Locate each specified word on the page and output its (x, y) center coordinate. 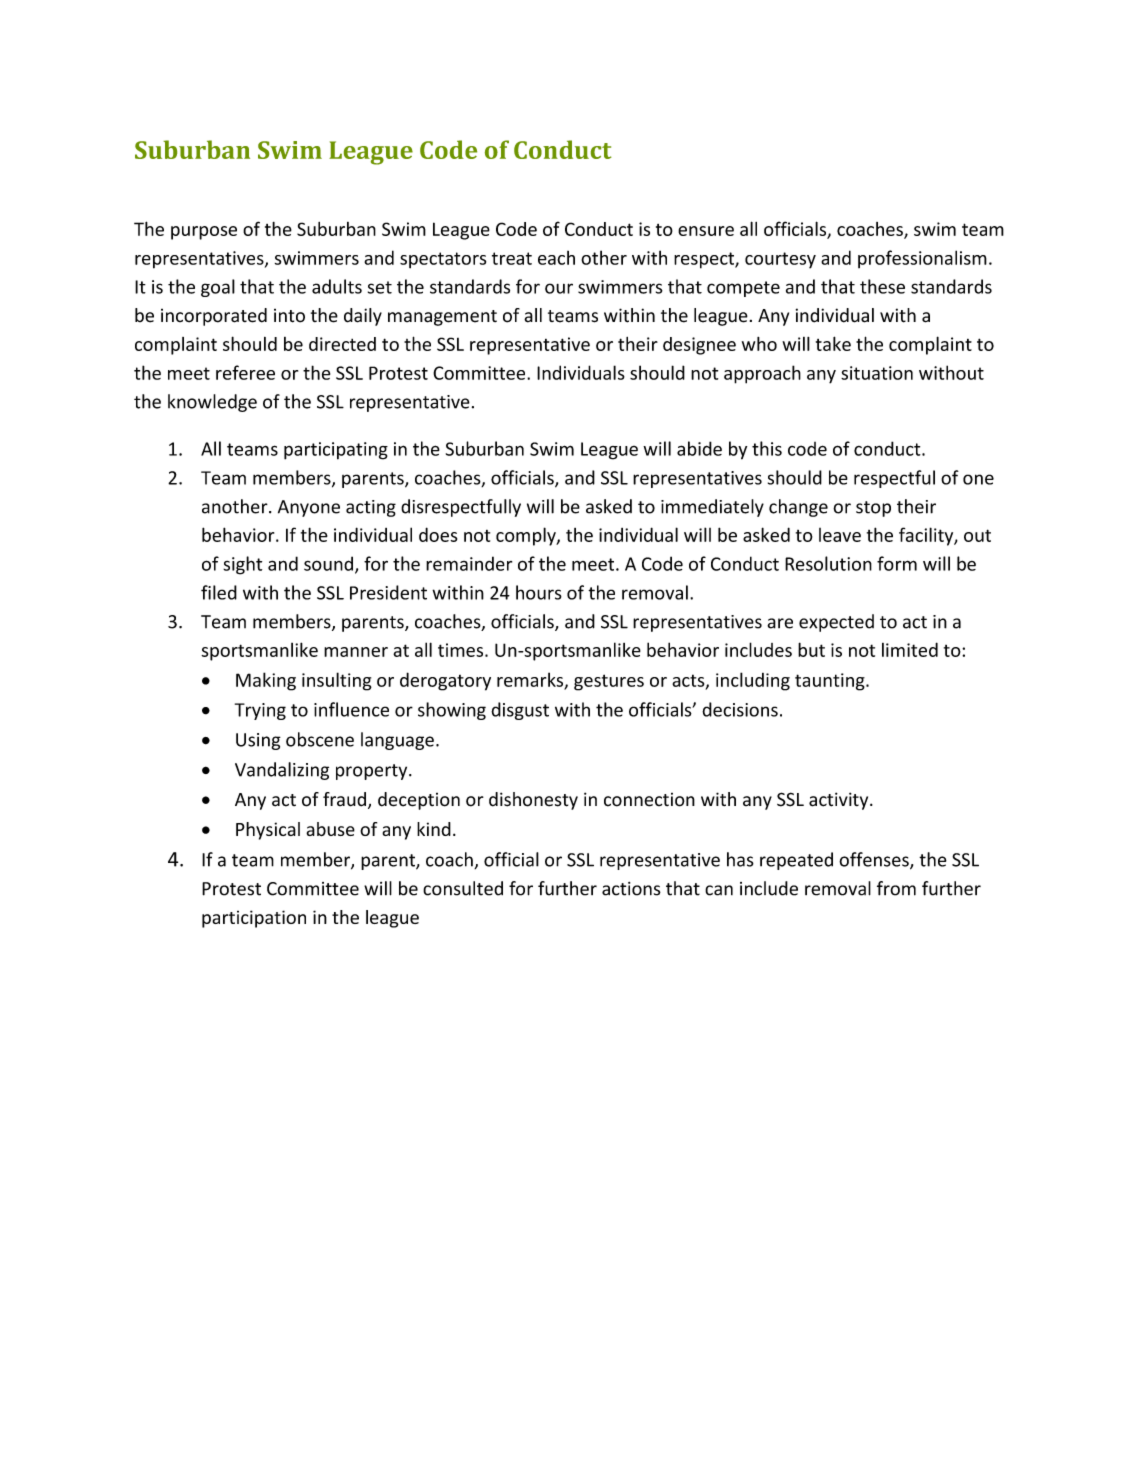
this (767, 448)
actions (631, 889)
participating (336, 451)
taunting (831, 682)
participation (254, 919)
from (896, 888)
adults (337, 286)
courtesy (780, 260)
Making (266, 681)
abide (699, 448)
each (556, 258)
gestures (609, 682)
